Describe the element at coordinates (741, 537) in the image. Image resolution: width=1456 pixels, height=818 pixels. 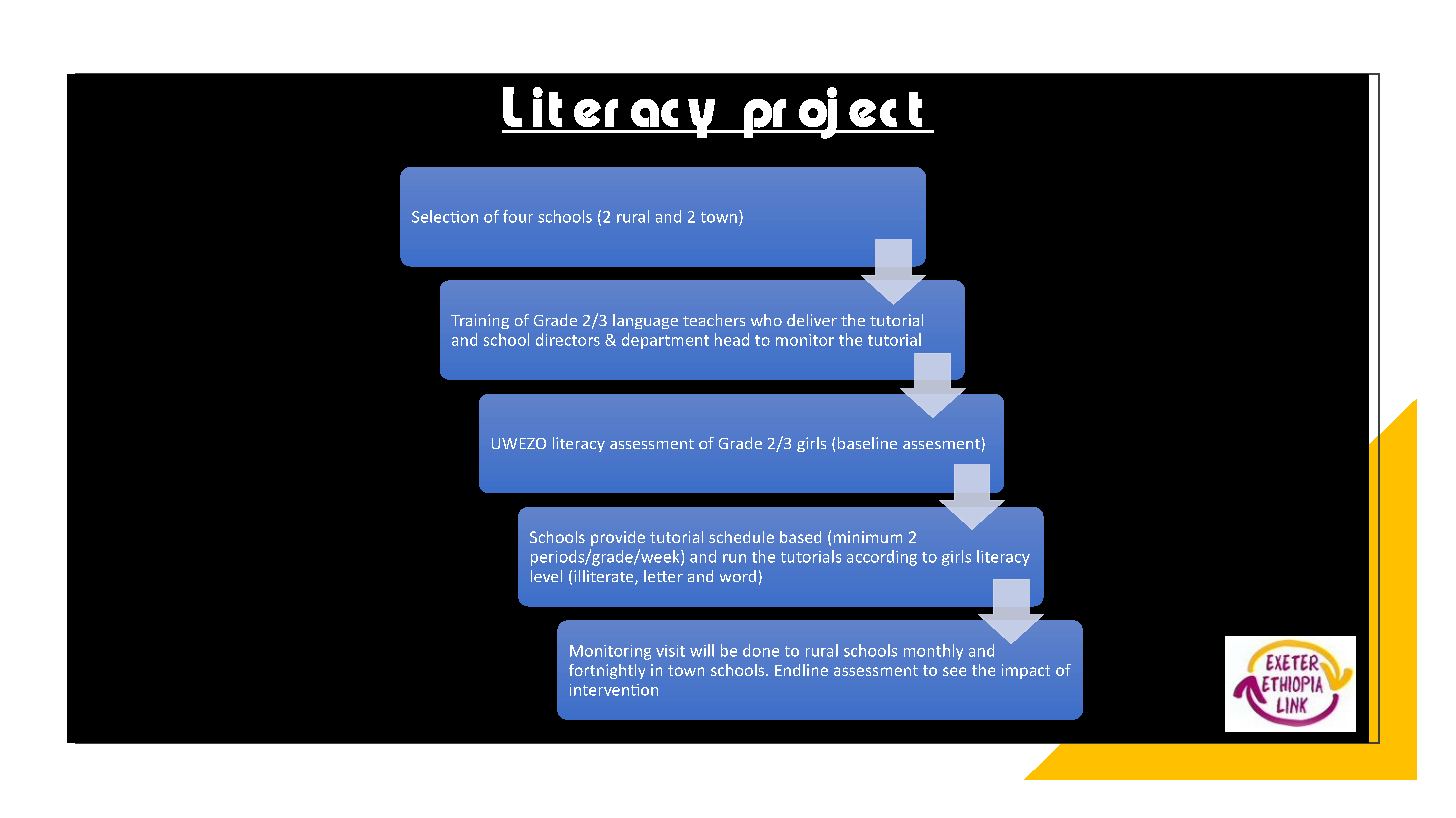
I see `schedule` at that location.
